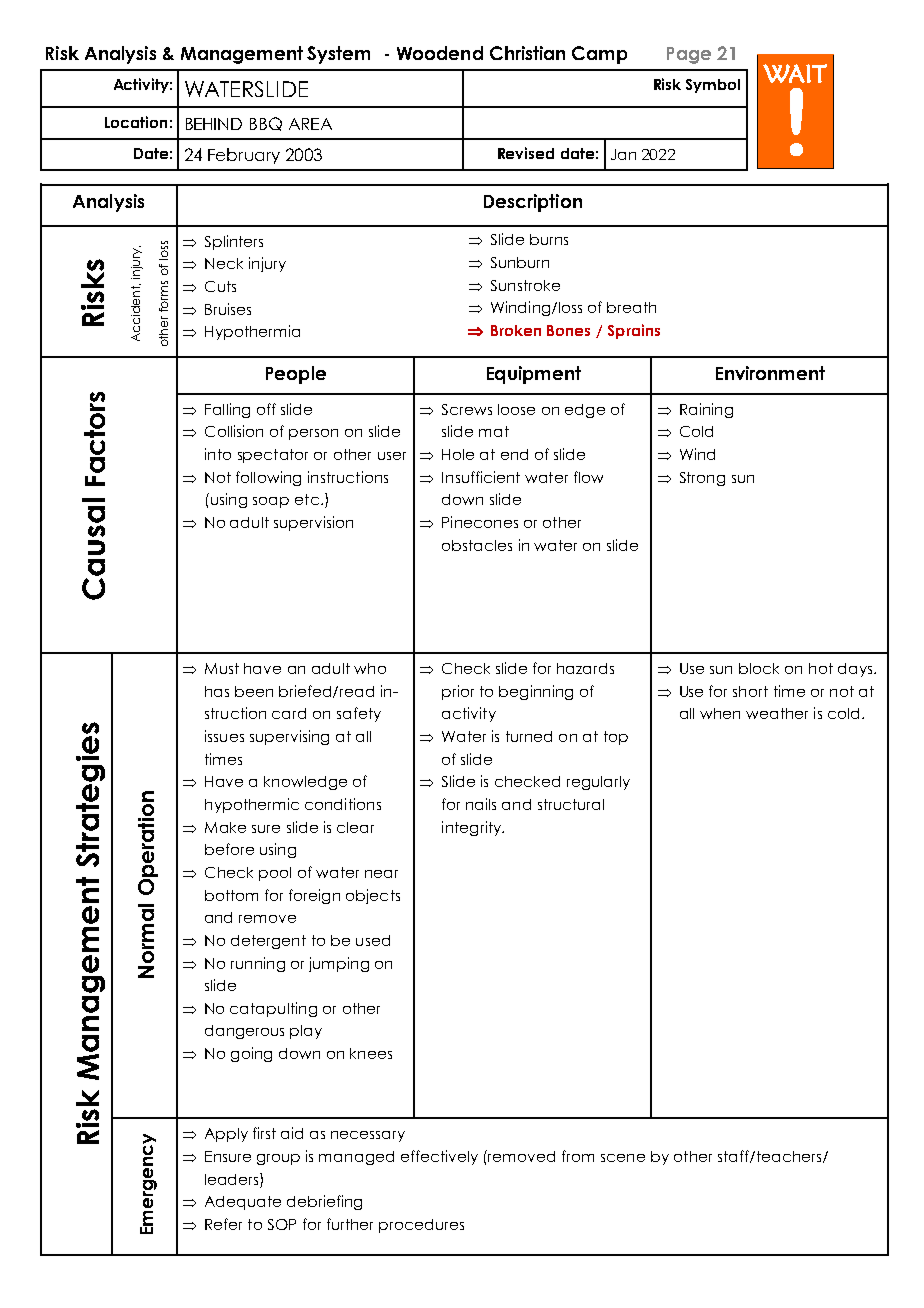 The height and width of the image is (1308, 924). I want to click on prior, so click(458, 692).
